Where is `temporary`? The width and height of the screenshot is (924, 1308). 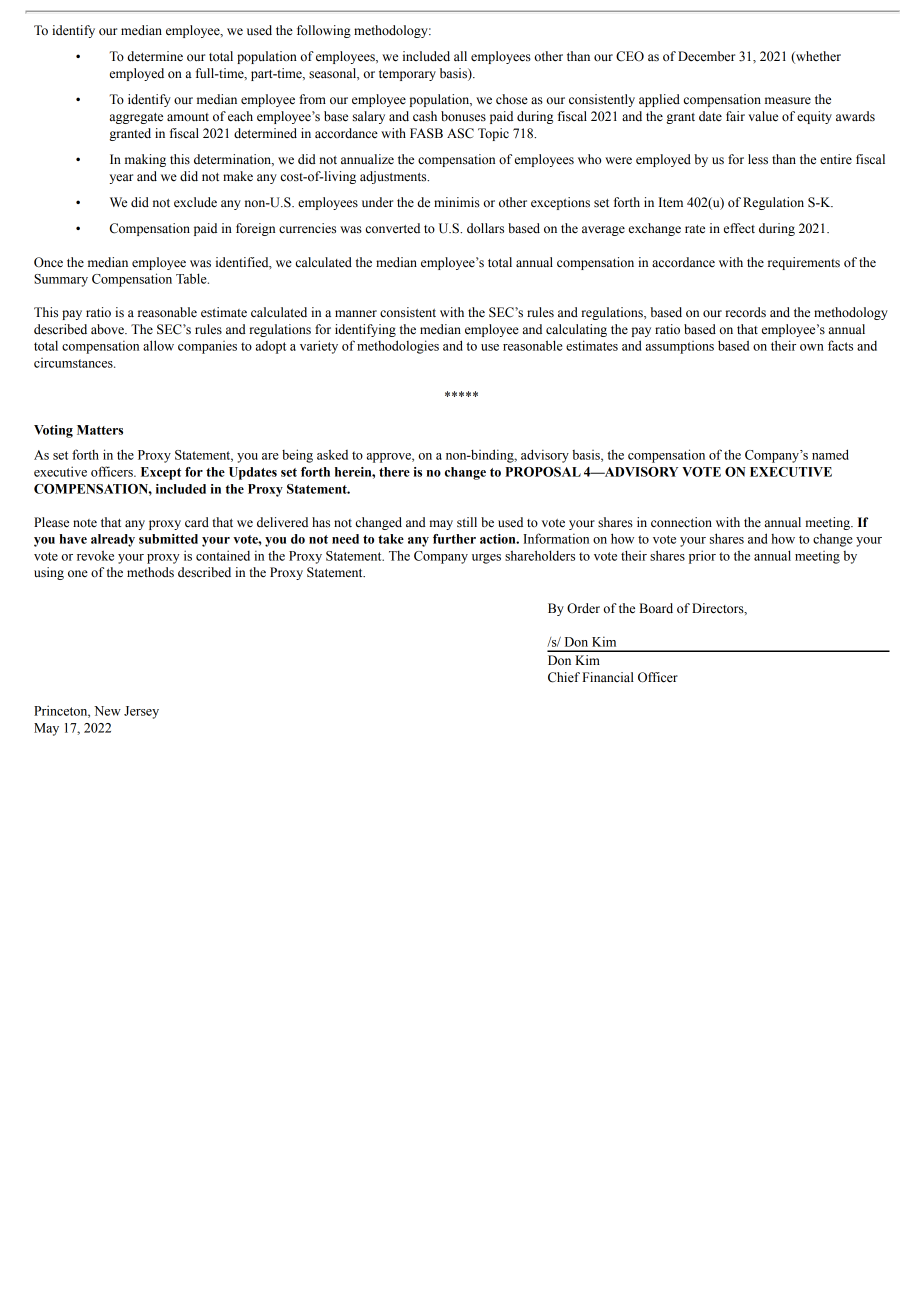 temporary is located at coordinates (407, 75).
